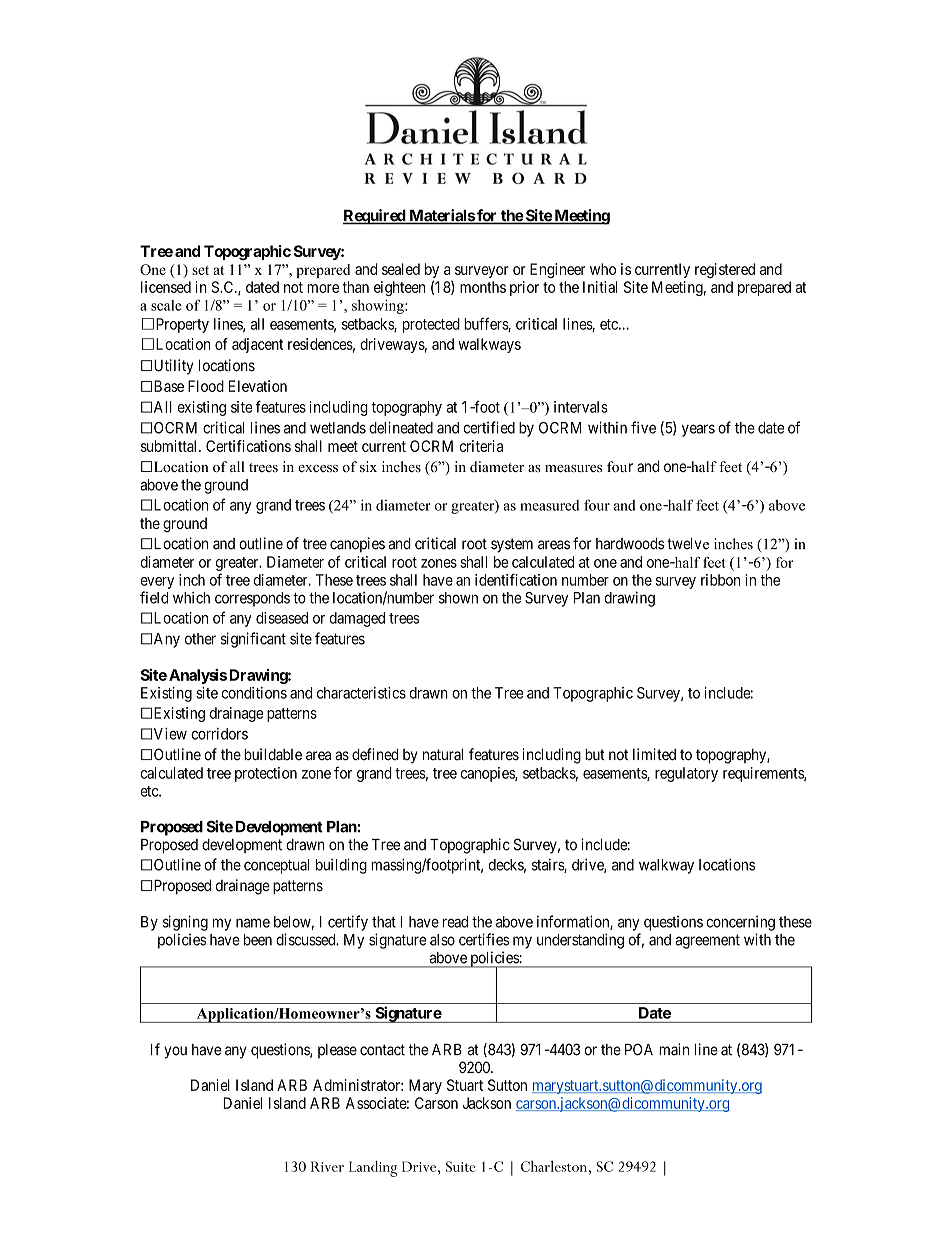 The height and width of the screenshot is (1233, 952). Describe the element at coordinates (219, 734) in the screenshot. I see `corridors` at that location.
